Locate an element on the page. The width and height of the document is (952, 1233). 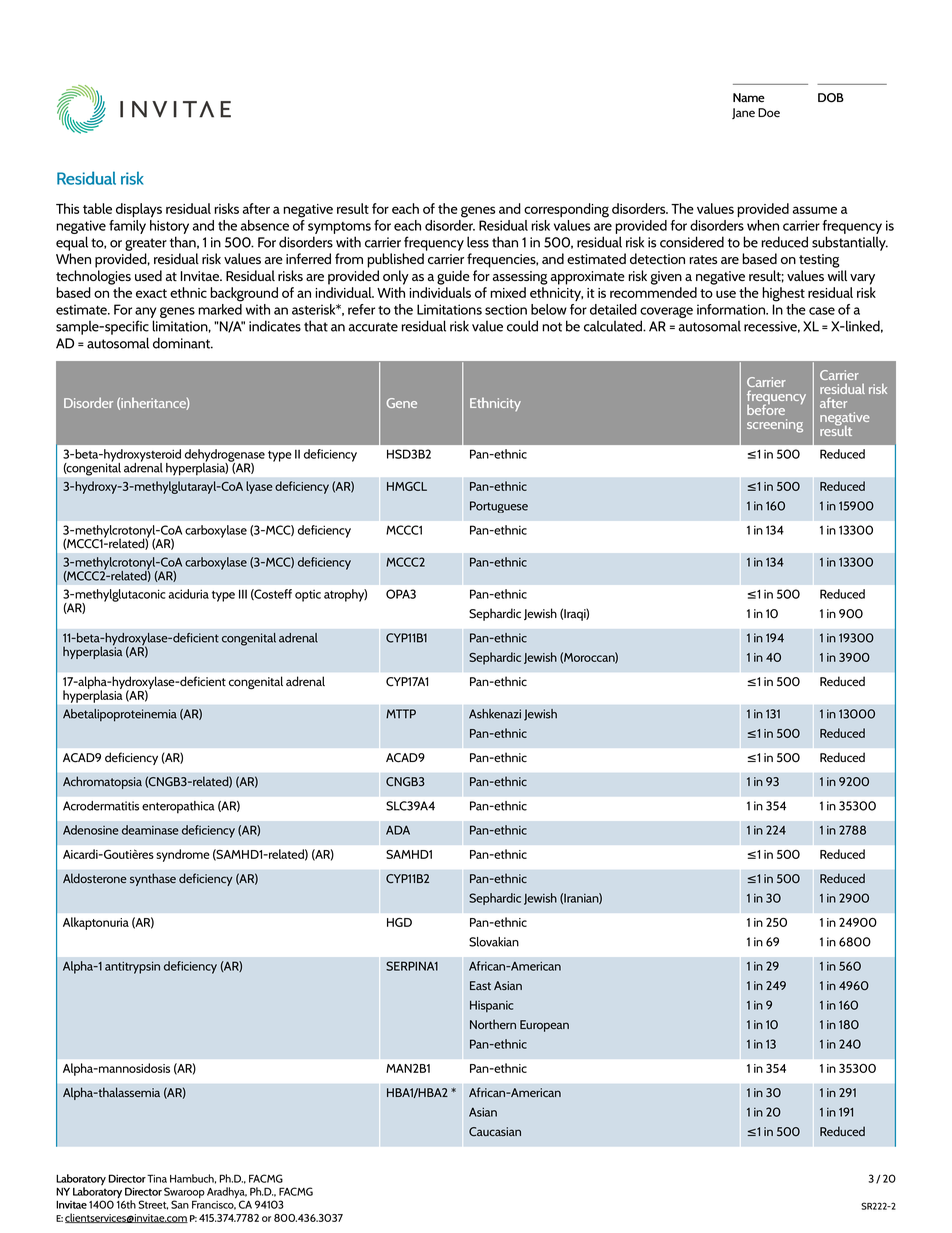
deaminase is located at coordinates (150, 830).
